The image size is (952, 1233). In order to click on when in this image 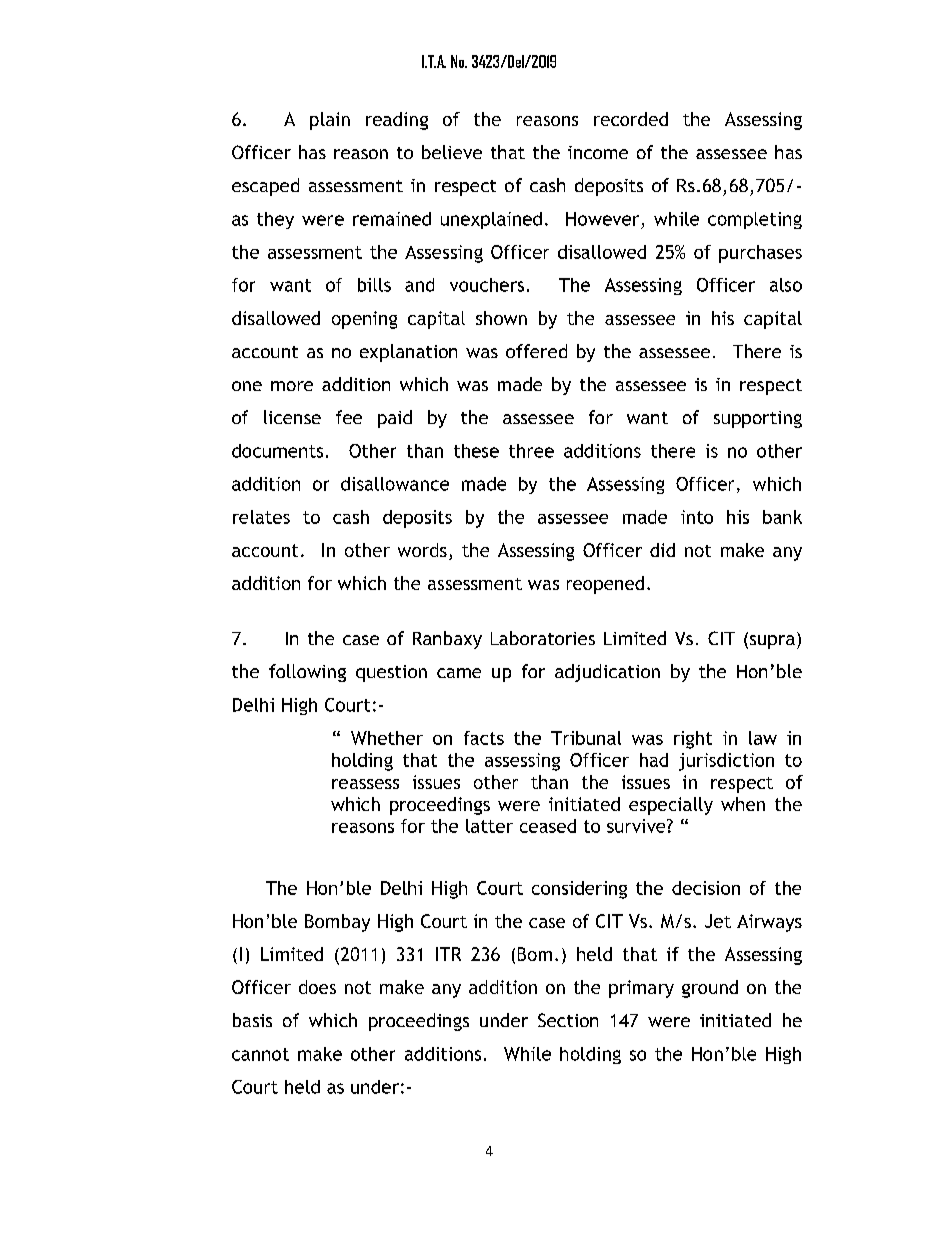, I will do `click(743, 804)`.
